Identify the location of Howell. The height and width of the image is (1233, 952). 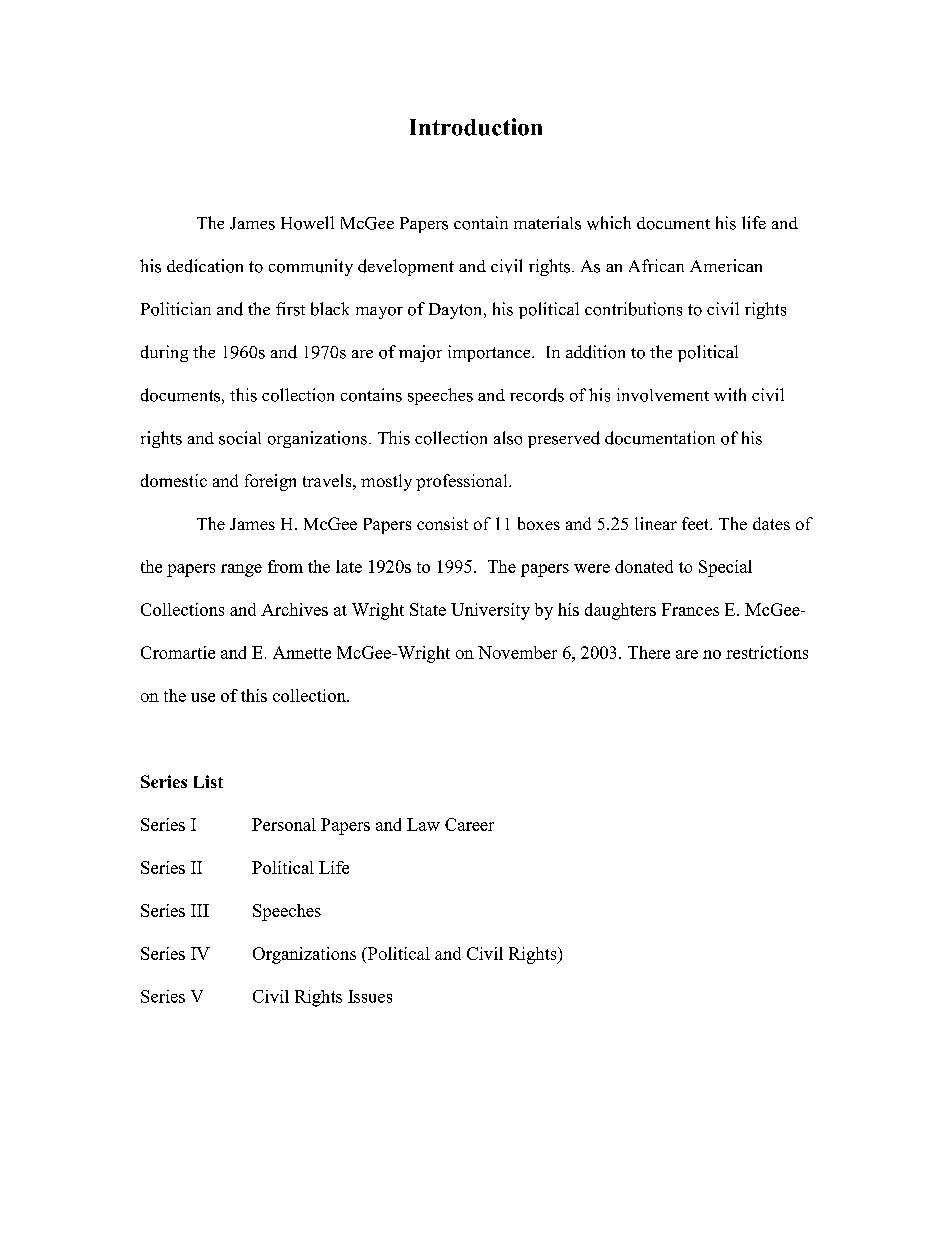
(307, 223).
